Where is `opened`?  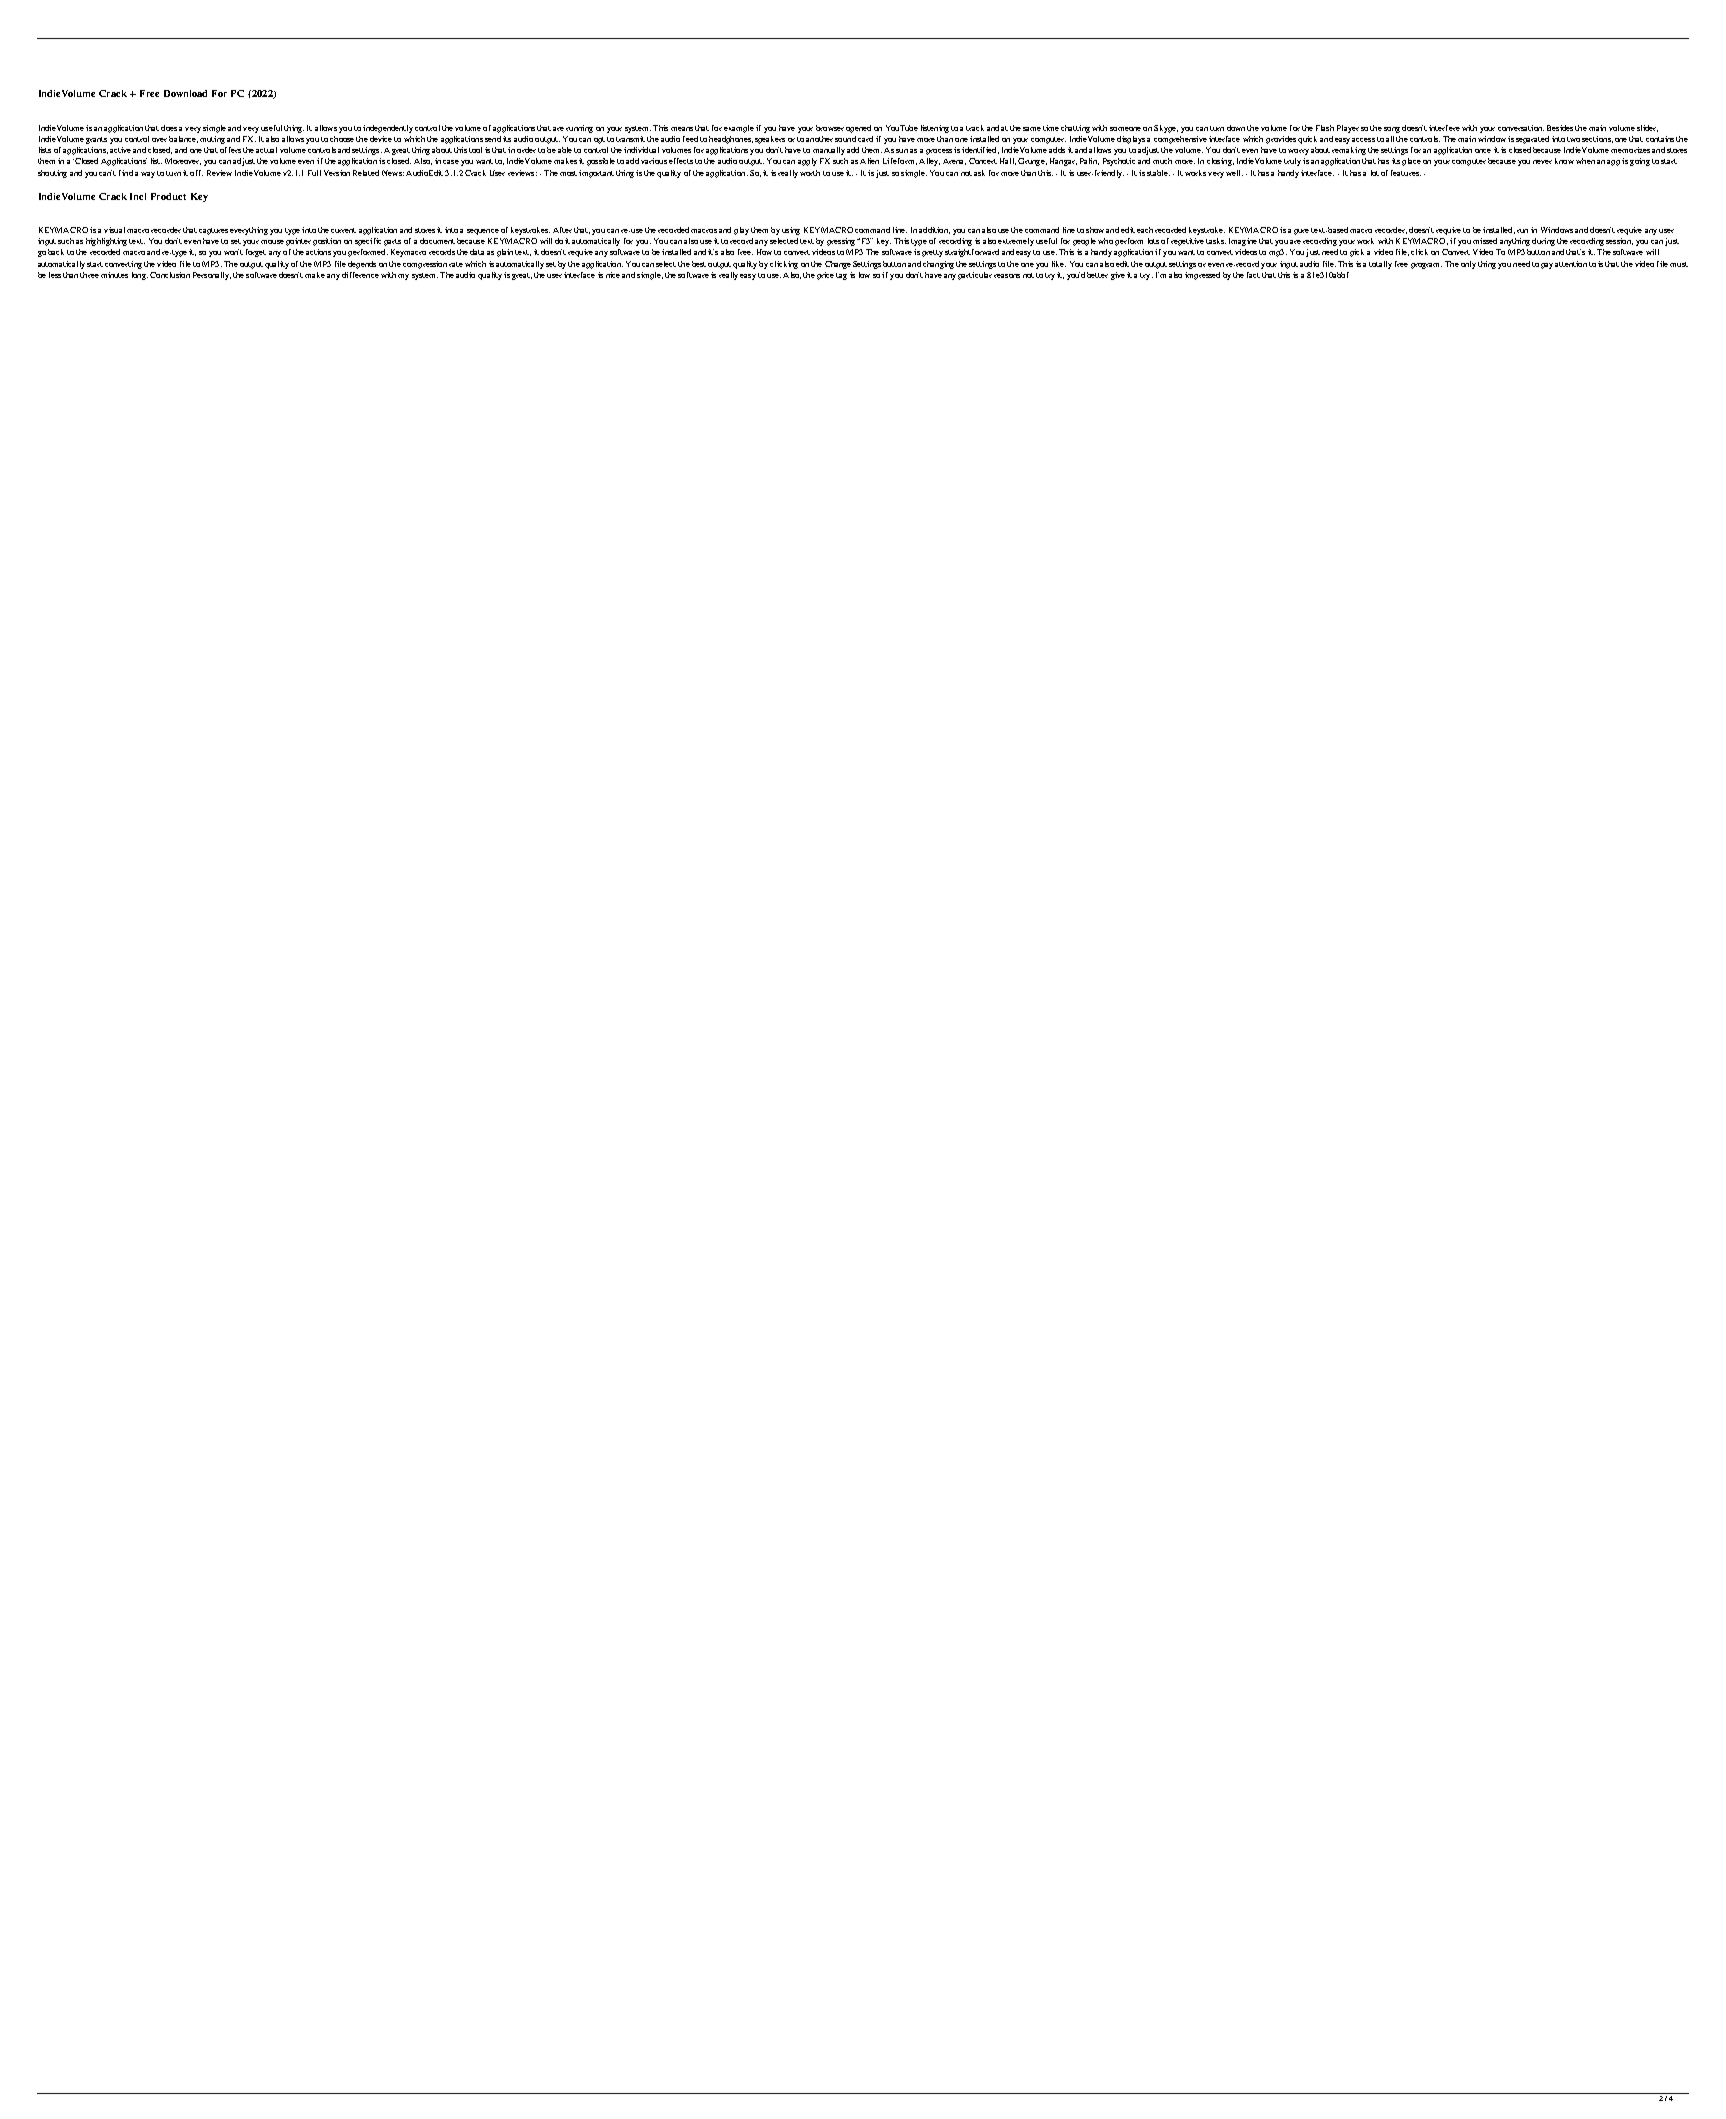
opened is located at coordinates (858, 129).
